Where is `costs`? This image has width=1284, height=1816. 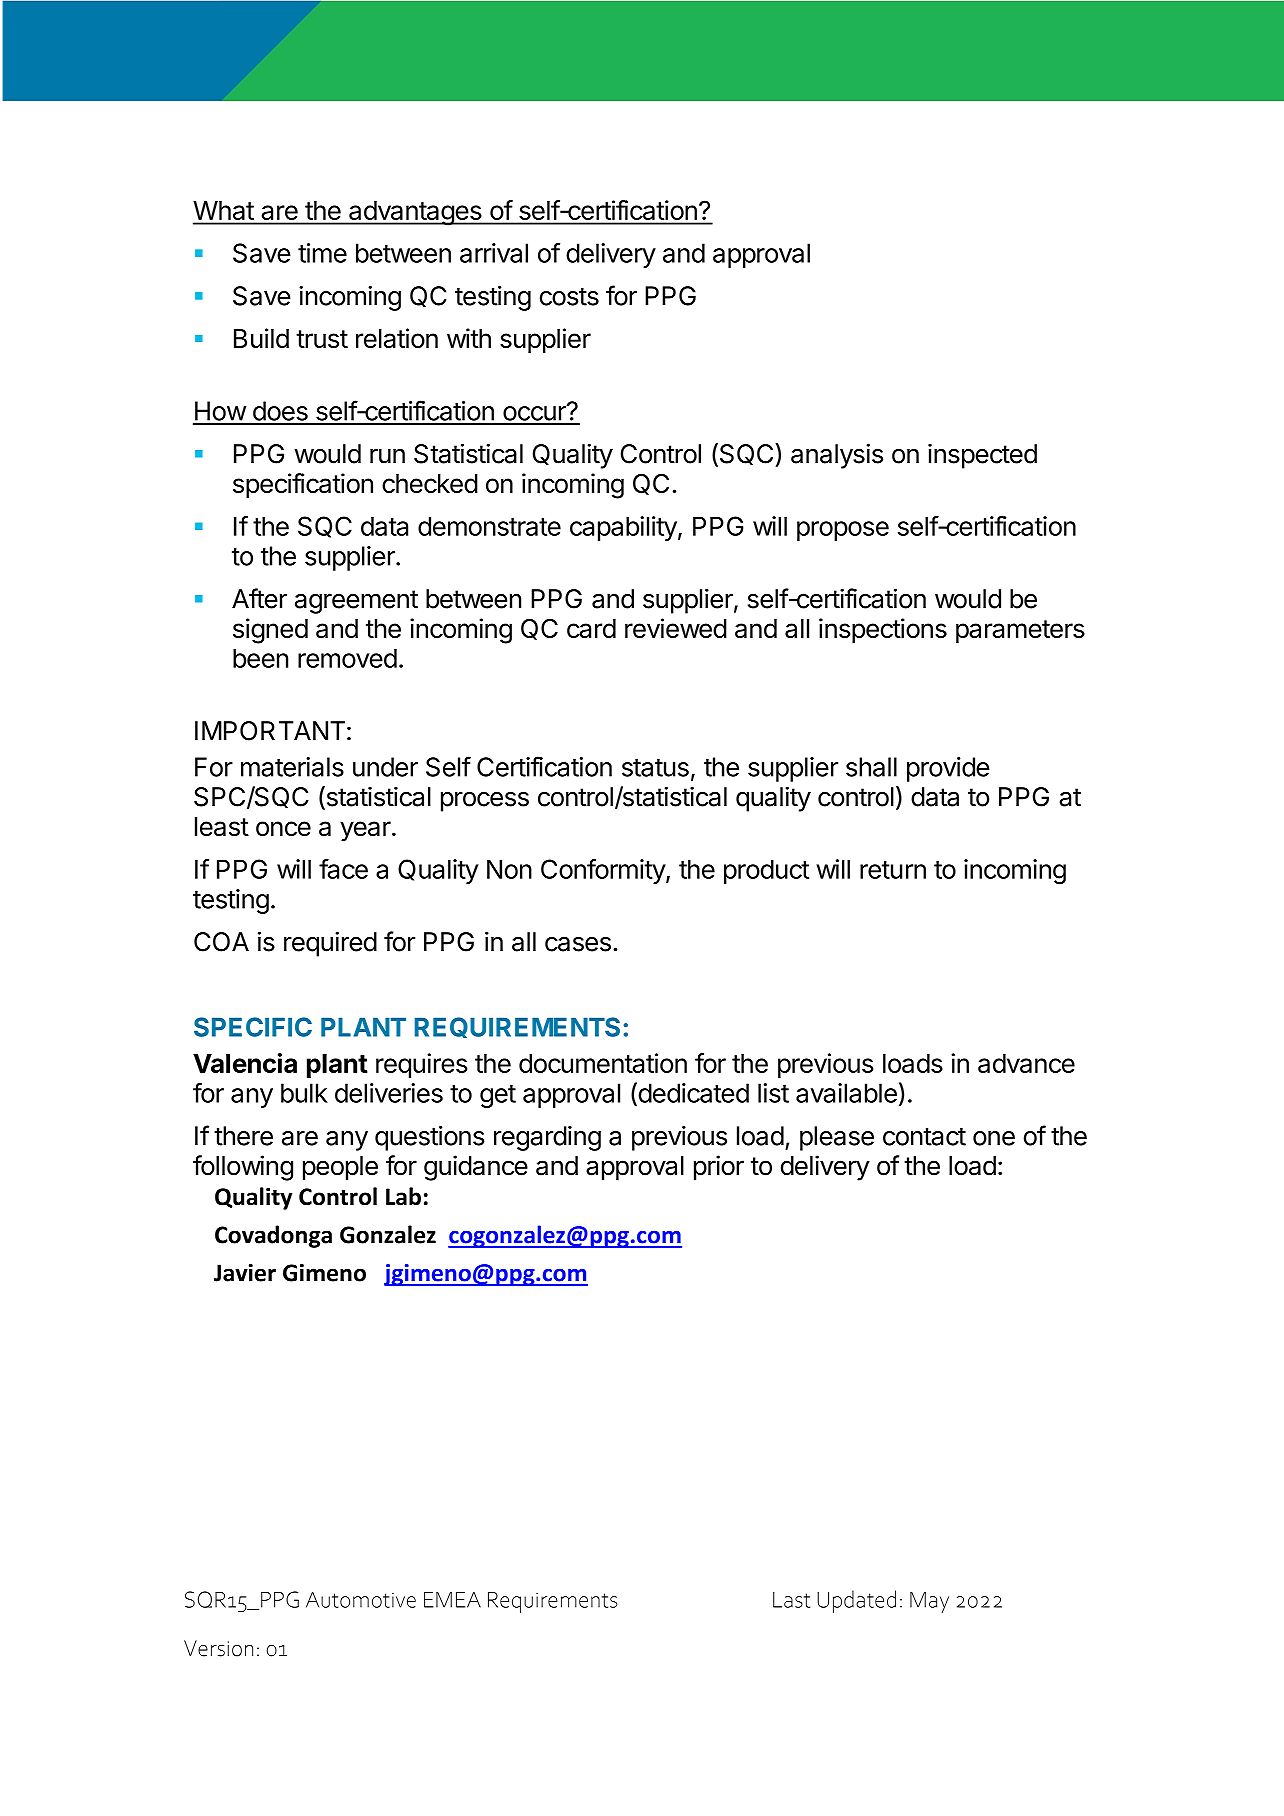
costs is located at coordinates (569, 296).
